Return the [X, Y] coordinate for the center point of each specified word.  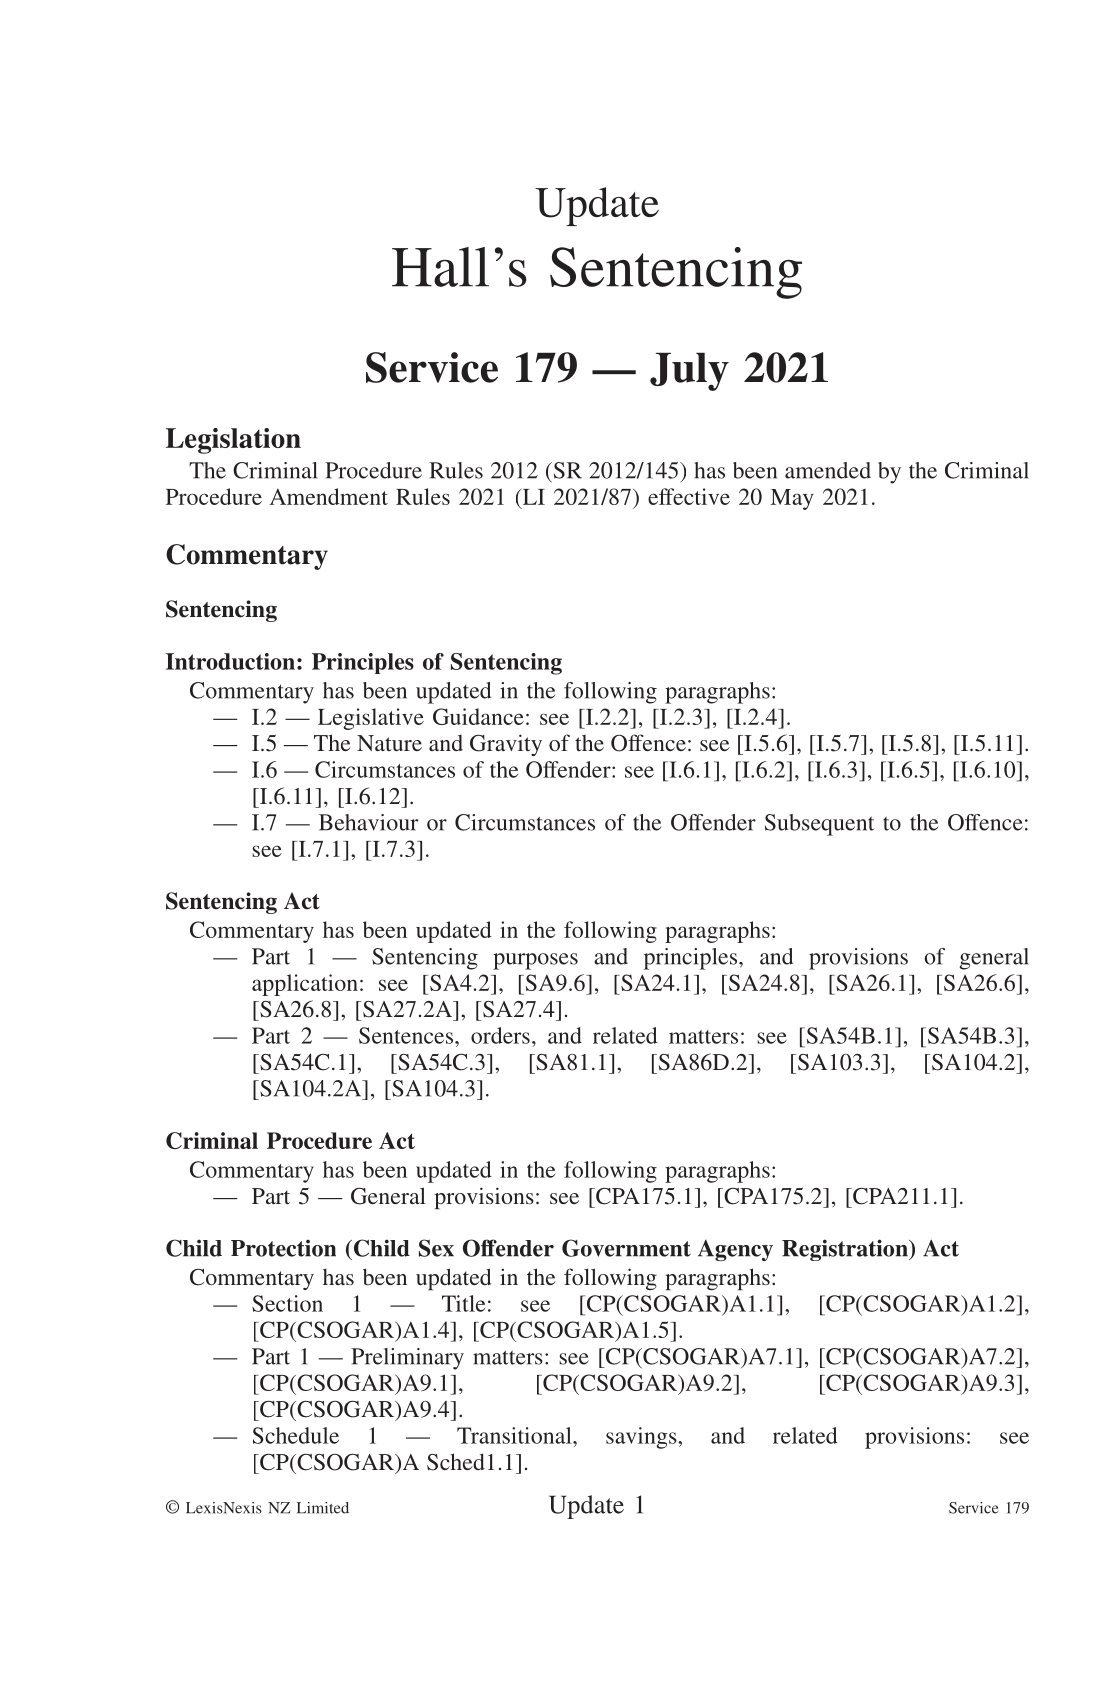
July [689, 372]
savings [642, 1438]
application [305, 985]
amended [828, 470]
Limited [323, 1508]
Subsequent [819, 825]
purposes [535, 961]
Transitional [515, 1435]
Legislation [233, 441]
